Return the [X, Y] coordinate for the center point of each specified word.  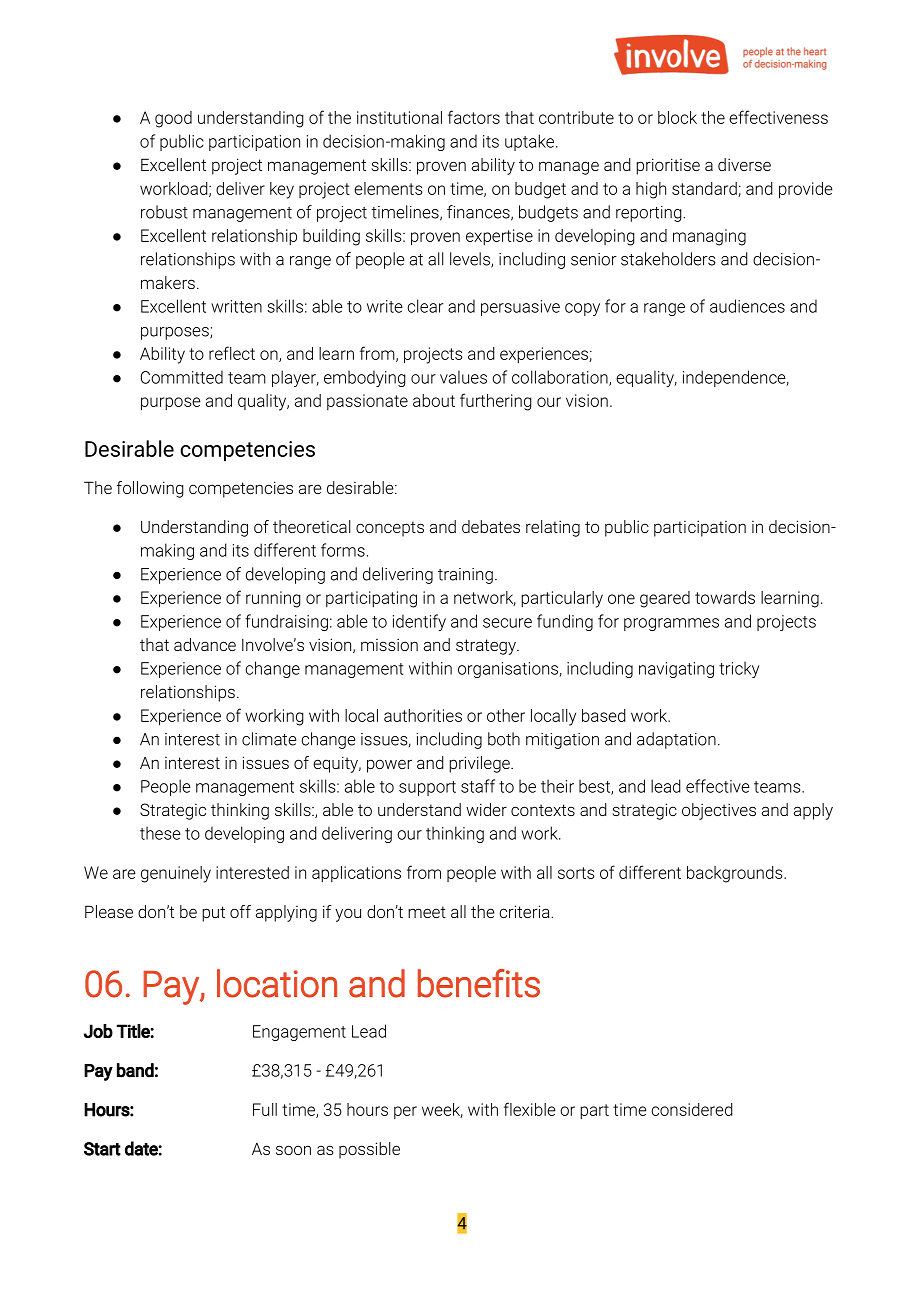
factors [474, 117]
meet [427, 912]
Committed [182, 377]
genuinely [176, 874]
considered [692, 1109]
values [463, 377]
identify [419, 622]
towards [725, 597]
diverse [744, 164]
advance [205, 644]
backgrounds [736, 874]
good [173, 119]
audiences [747, 306]
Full [265, 1109]
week [442, 1110]
